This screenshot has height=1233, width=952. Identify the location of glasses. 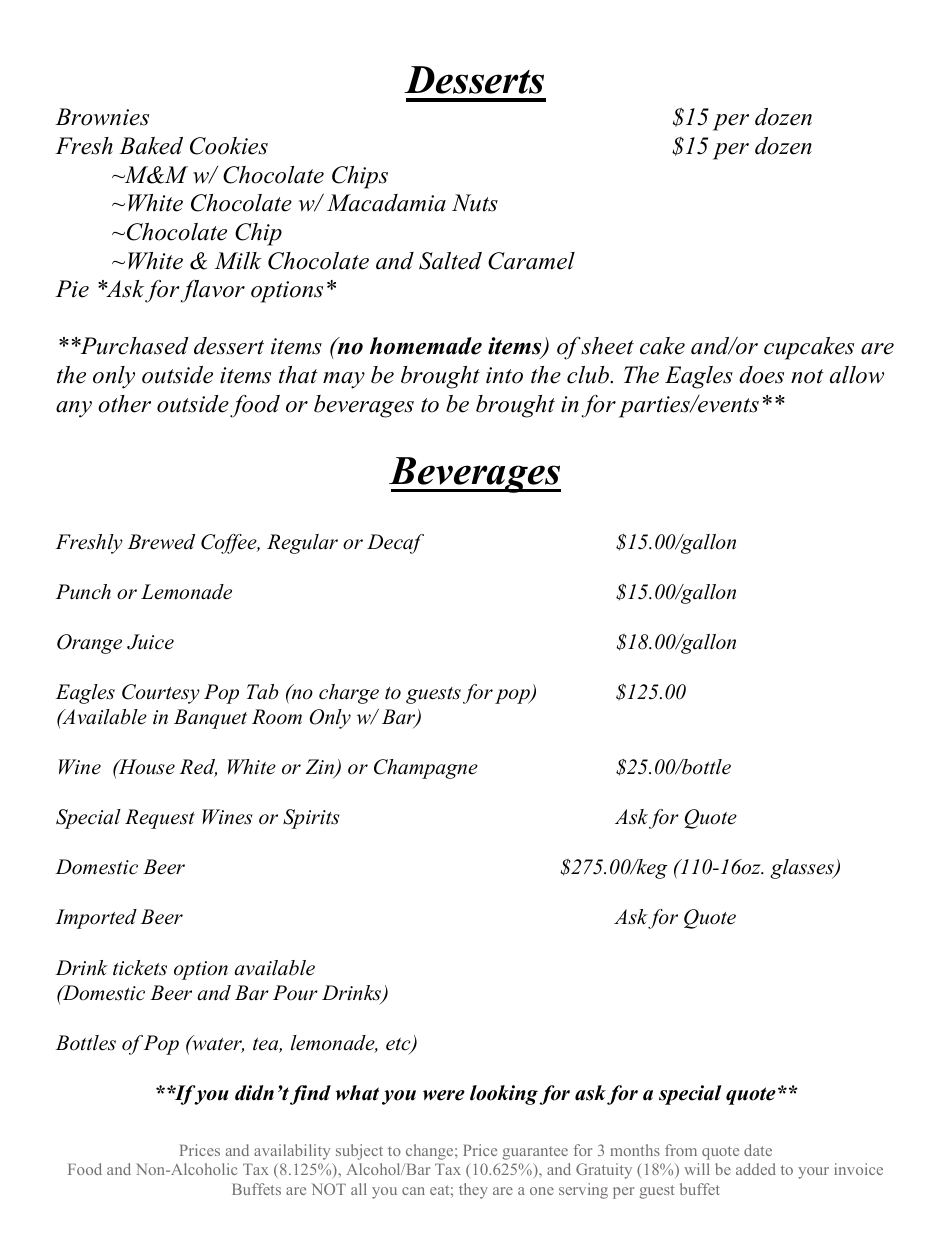
(803, 869).
